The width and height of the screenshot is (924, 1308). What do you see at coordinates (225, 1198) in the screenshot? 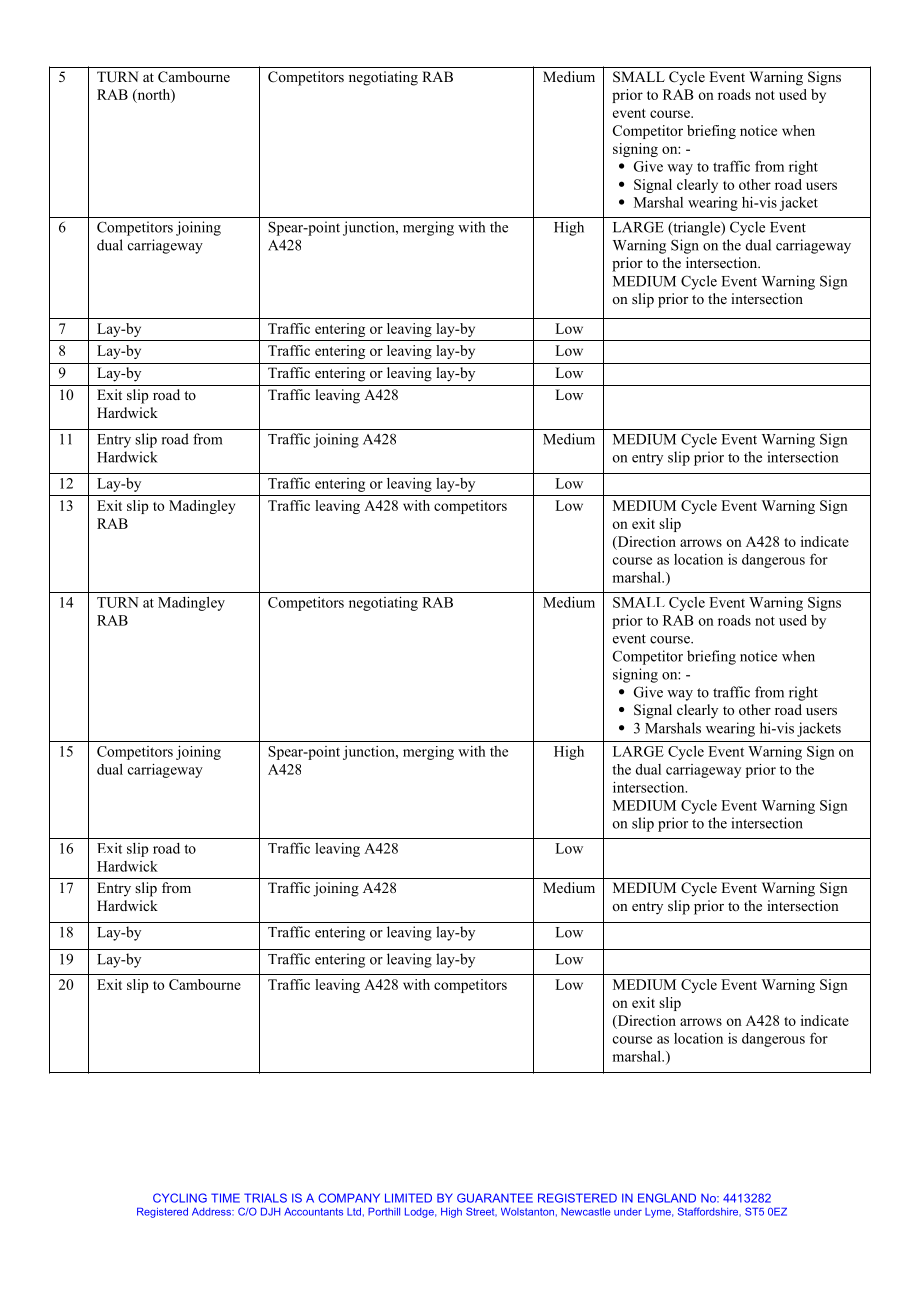
I see `TIME` at bounding box center [225, 1198].
